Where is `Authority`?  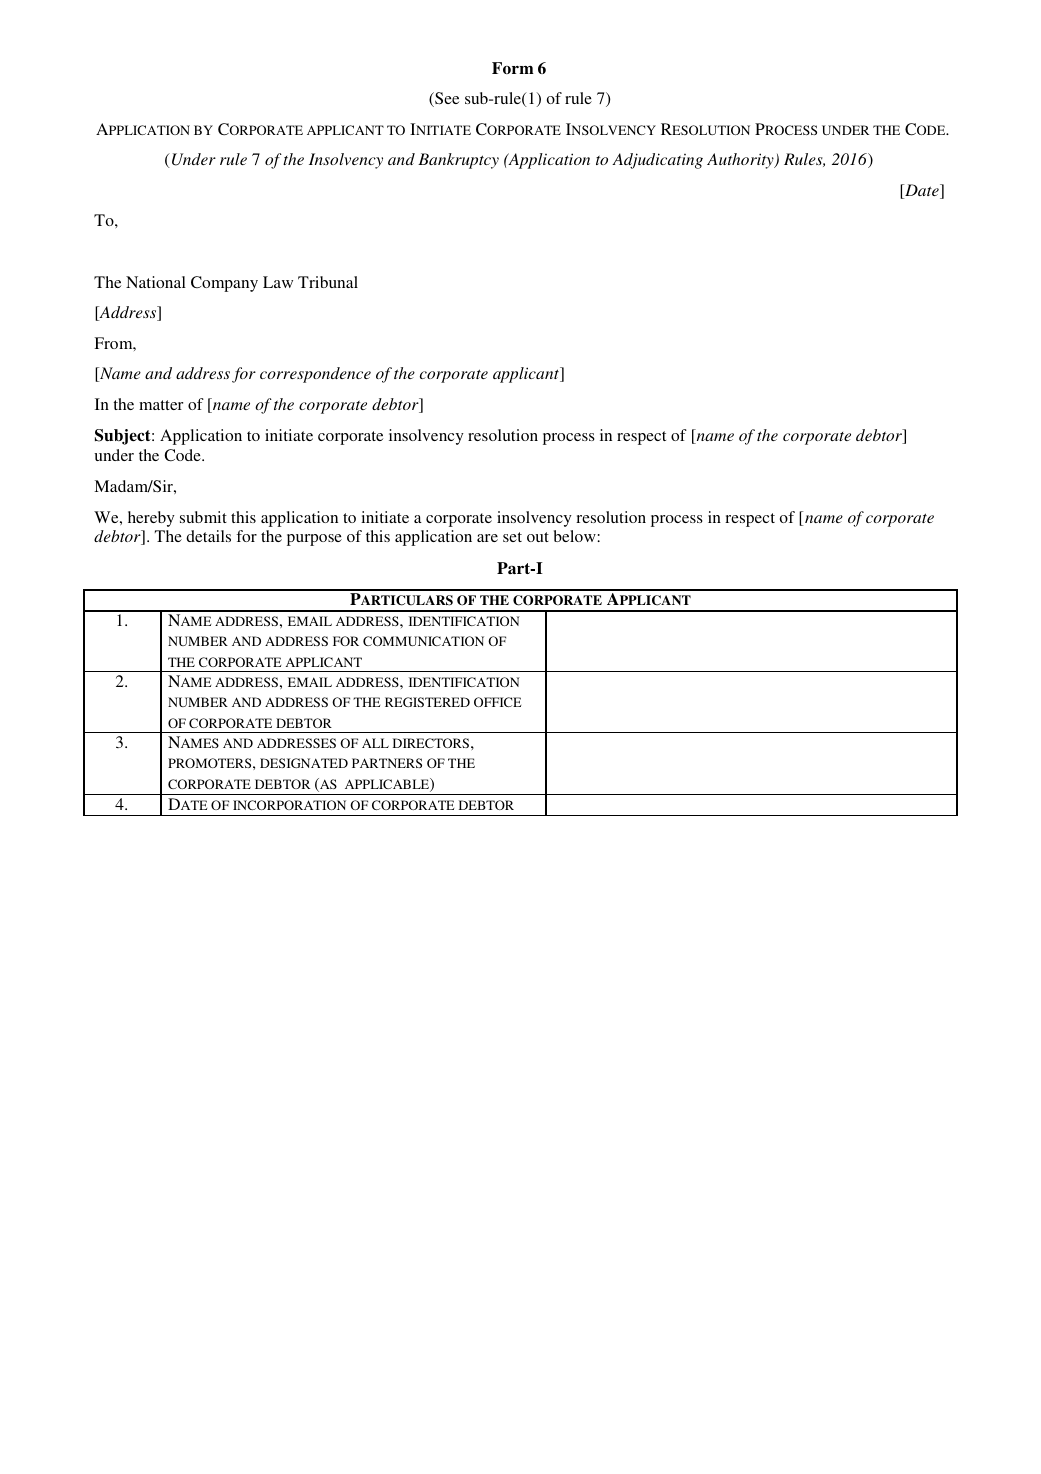
Authority is located at coordinates (741, 161).
